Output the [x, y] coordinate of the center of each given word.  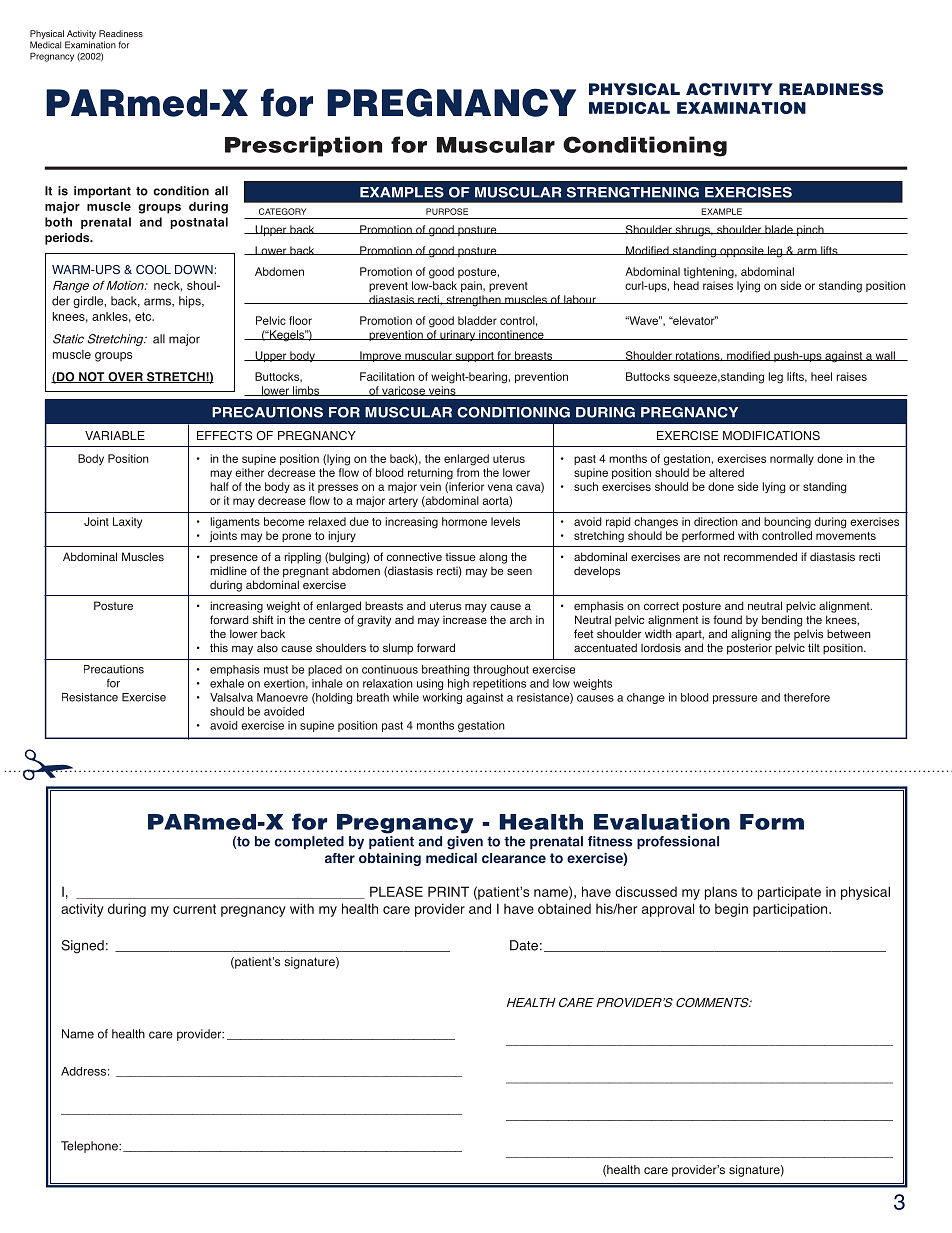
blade [779, 229]
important [102, 192]
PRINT [448, 891]
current [194, 909]
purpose [447, 211]
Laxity [127, 522]
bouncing [787, 523]
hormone [464, 521]
